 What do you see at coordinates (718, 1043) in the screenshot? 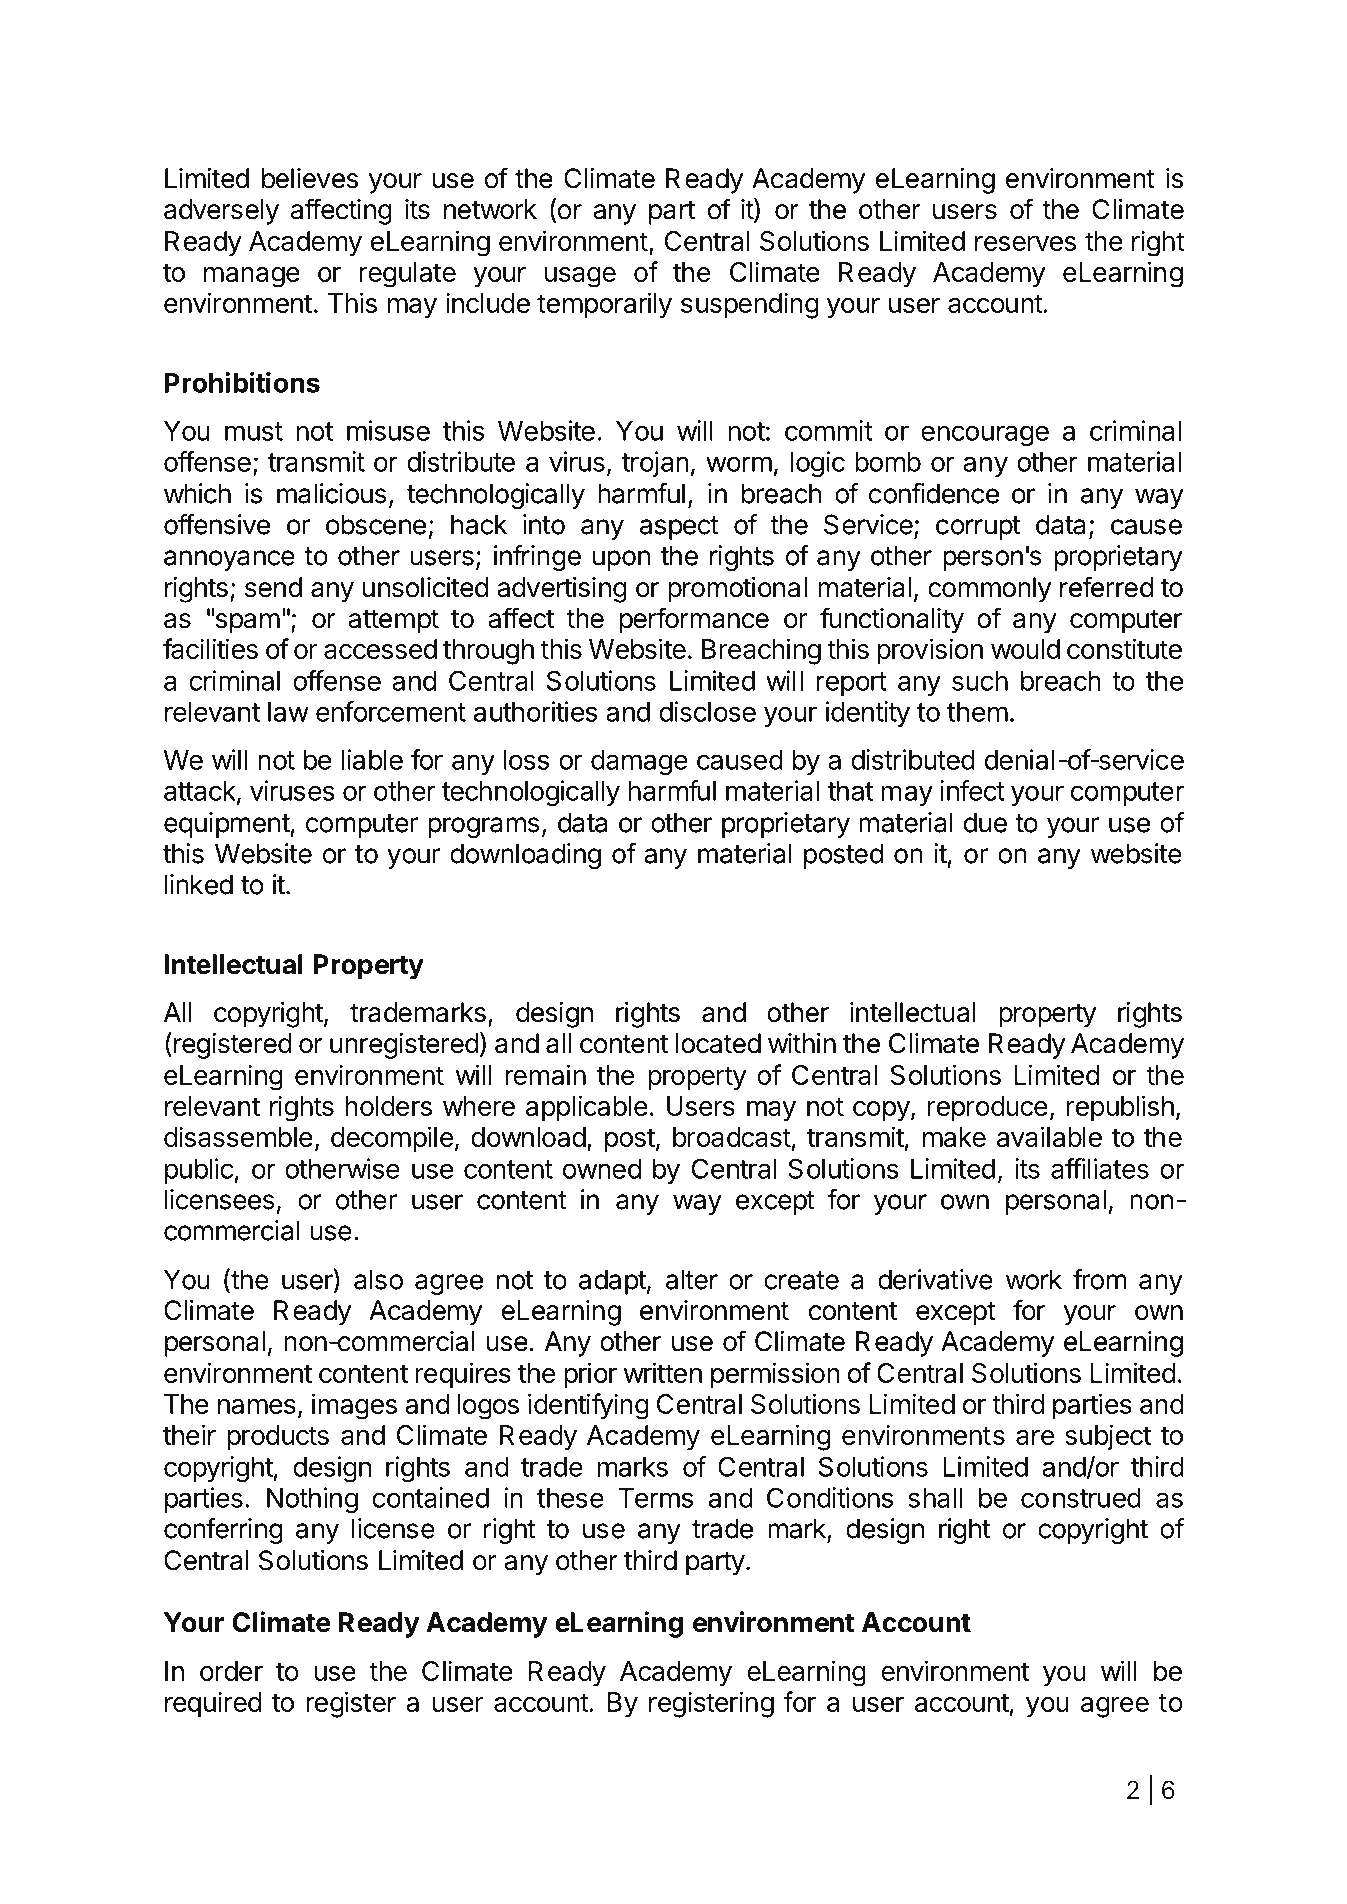
I see `located` at bounding box center [718, 1043].
